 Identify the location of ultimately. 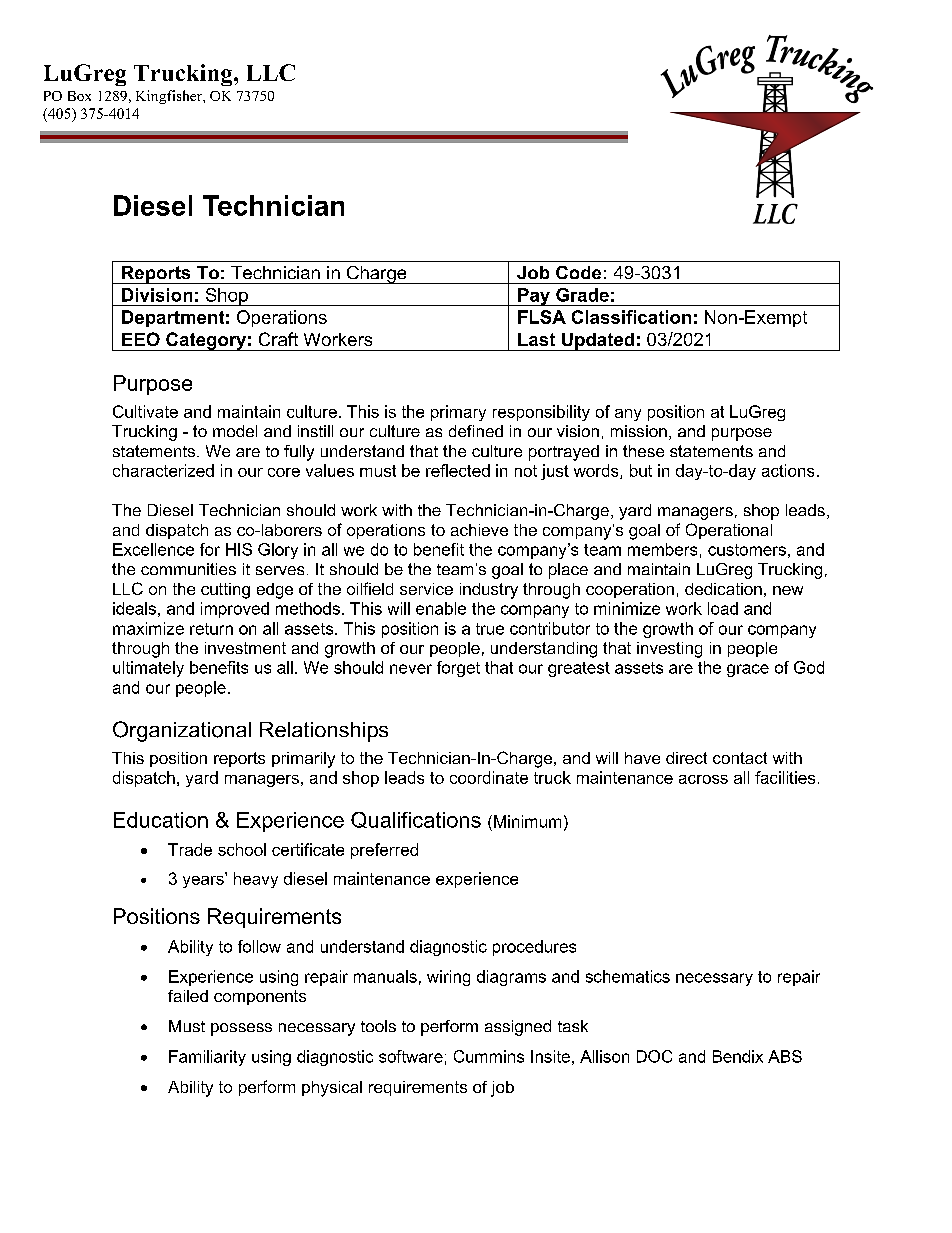
(148, 669).
